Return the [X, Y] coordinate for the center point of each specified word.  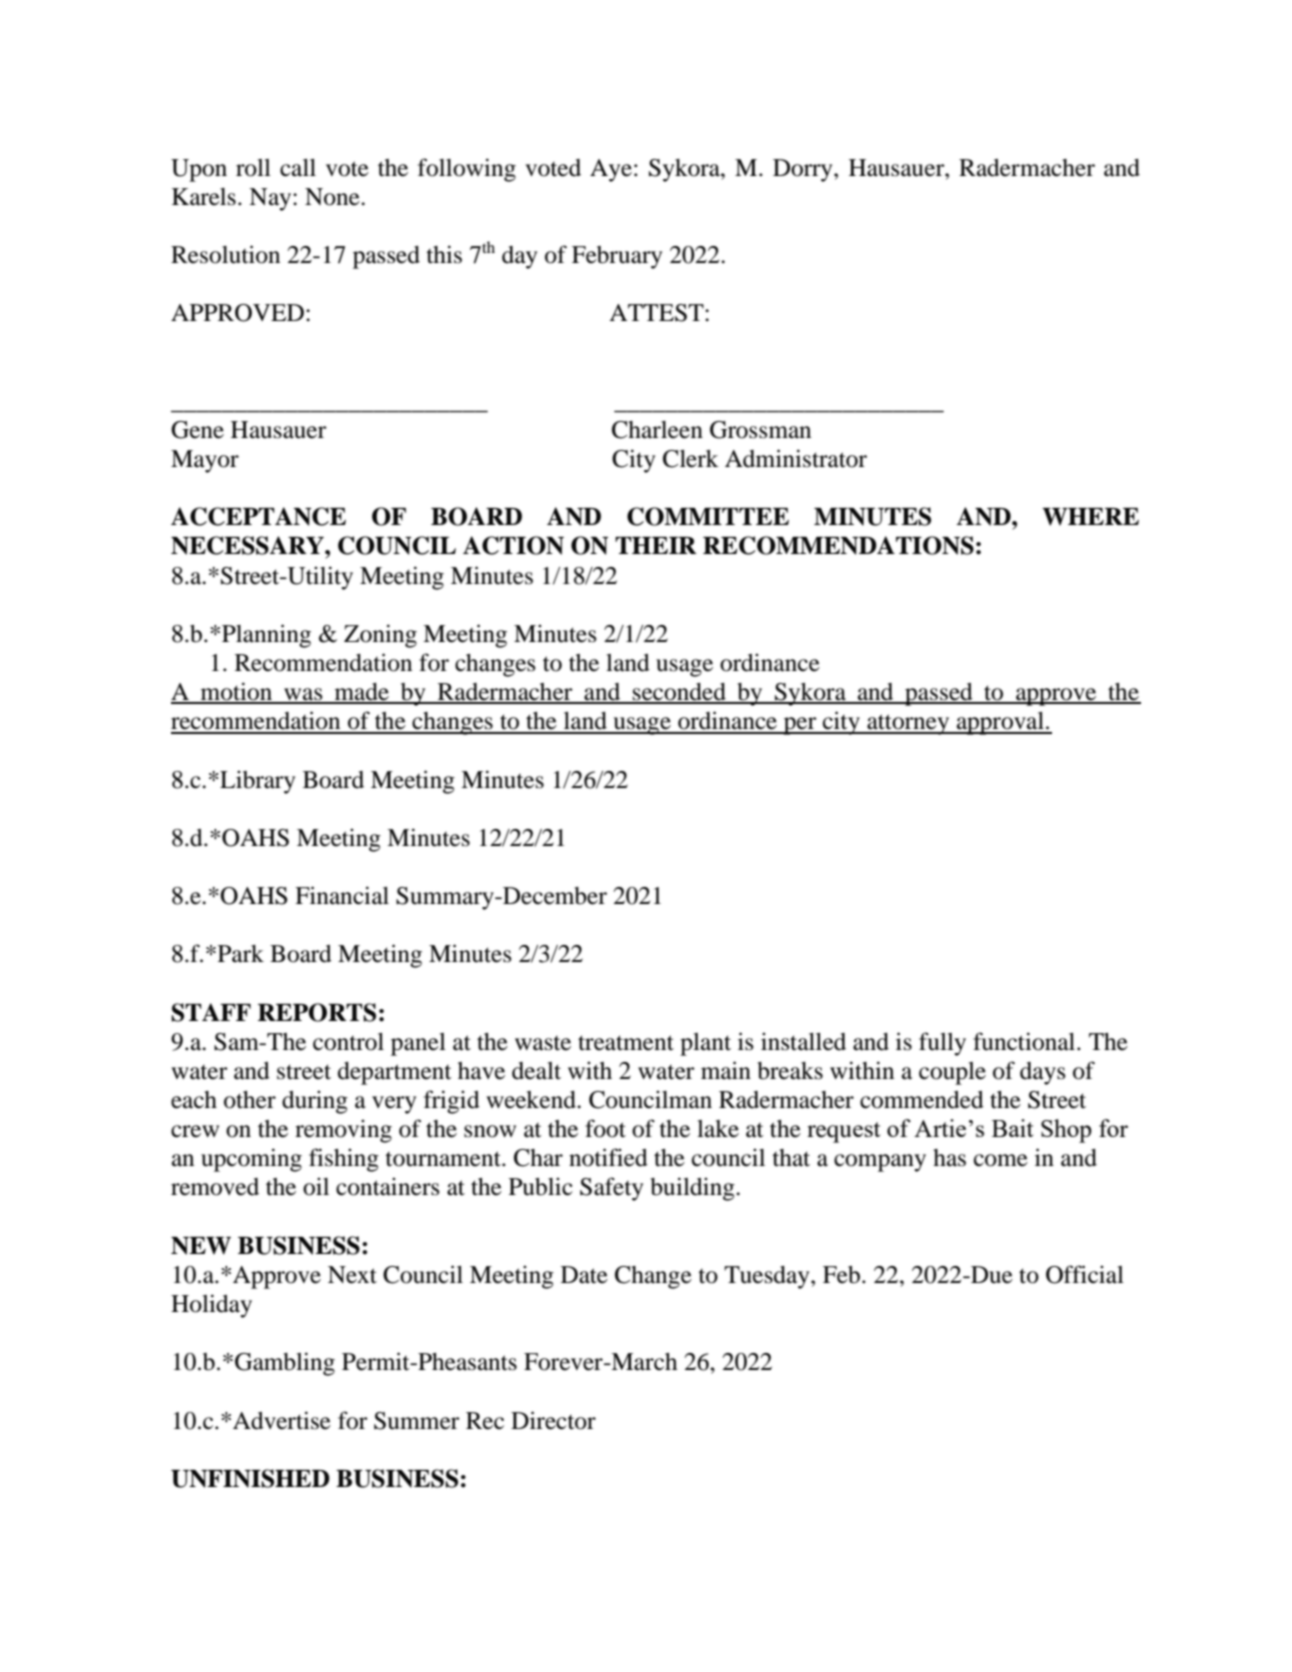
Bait [1012, 1128]
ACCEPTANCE [258, 516]
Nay [271, 199]
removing [343, 1131]
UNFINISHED [250, 1478]
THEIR [656, 545]
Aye [611, 170]
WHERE [1090, 517]
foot [605, 1128]
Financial [342, 895]
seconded [679, 693]
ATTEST [657, 313]
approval [1000, 723]
